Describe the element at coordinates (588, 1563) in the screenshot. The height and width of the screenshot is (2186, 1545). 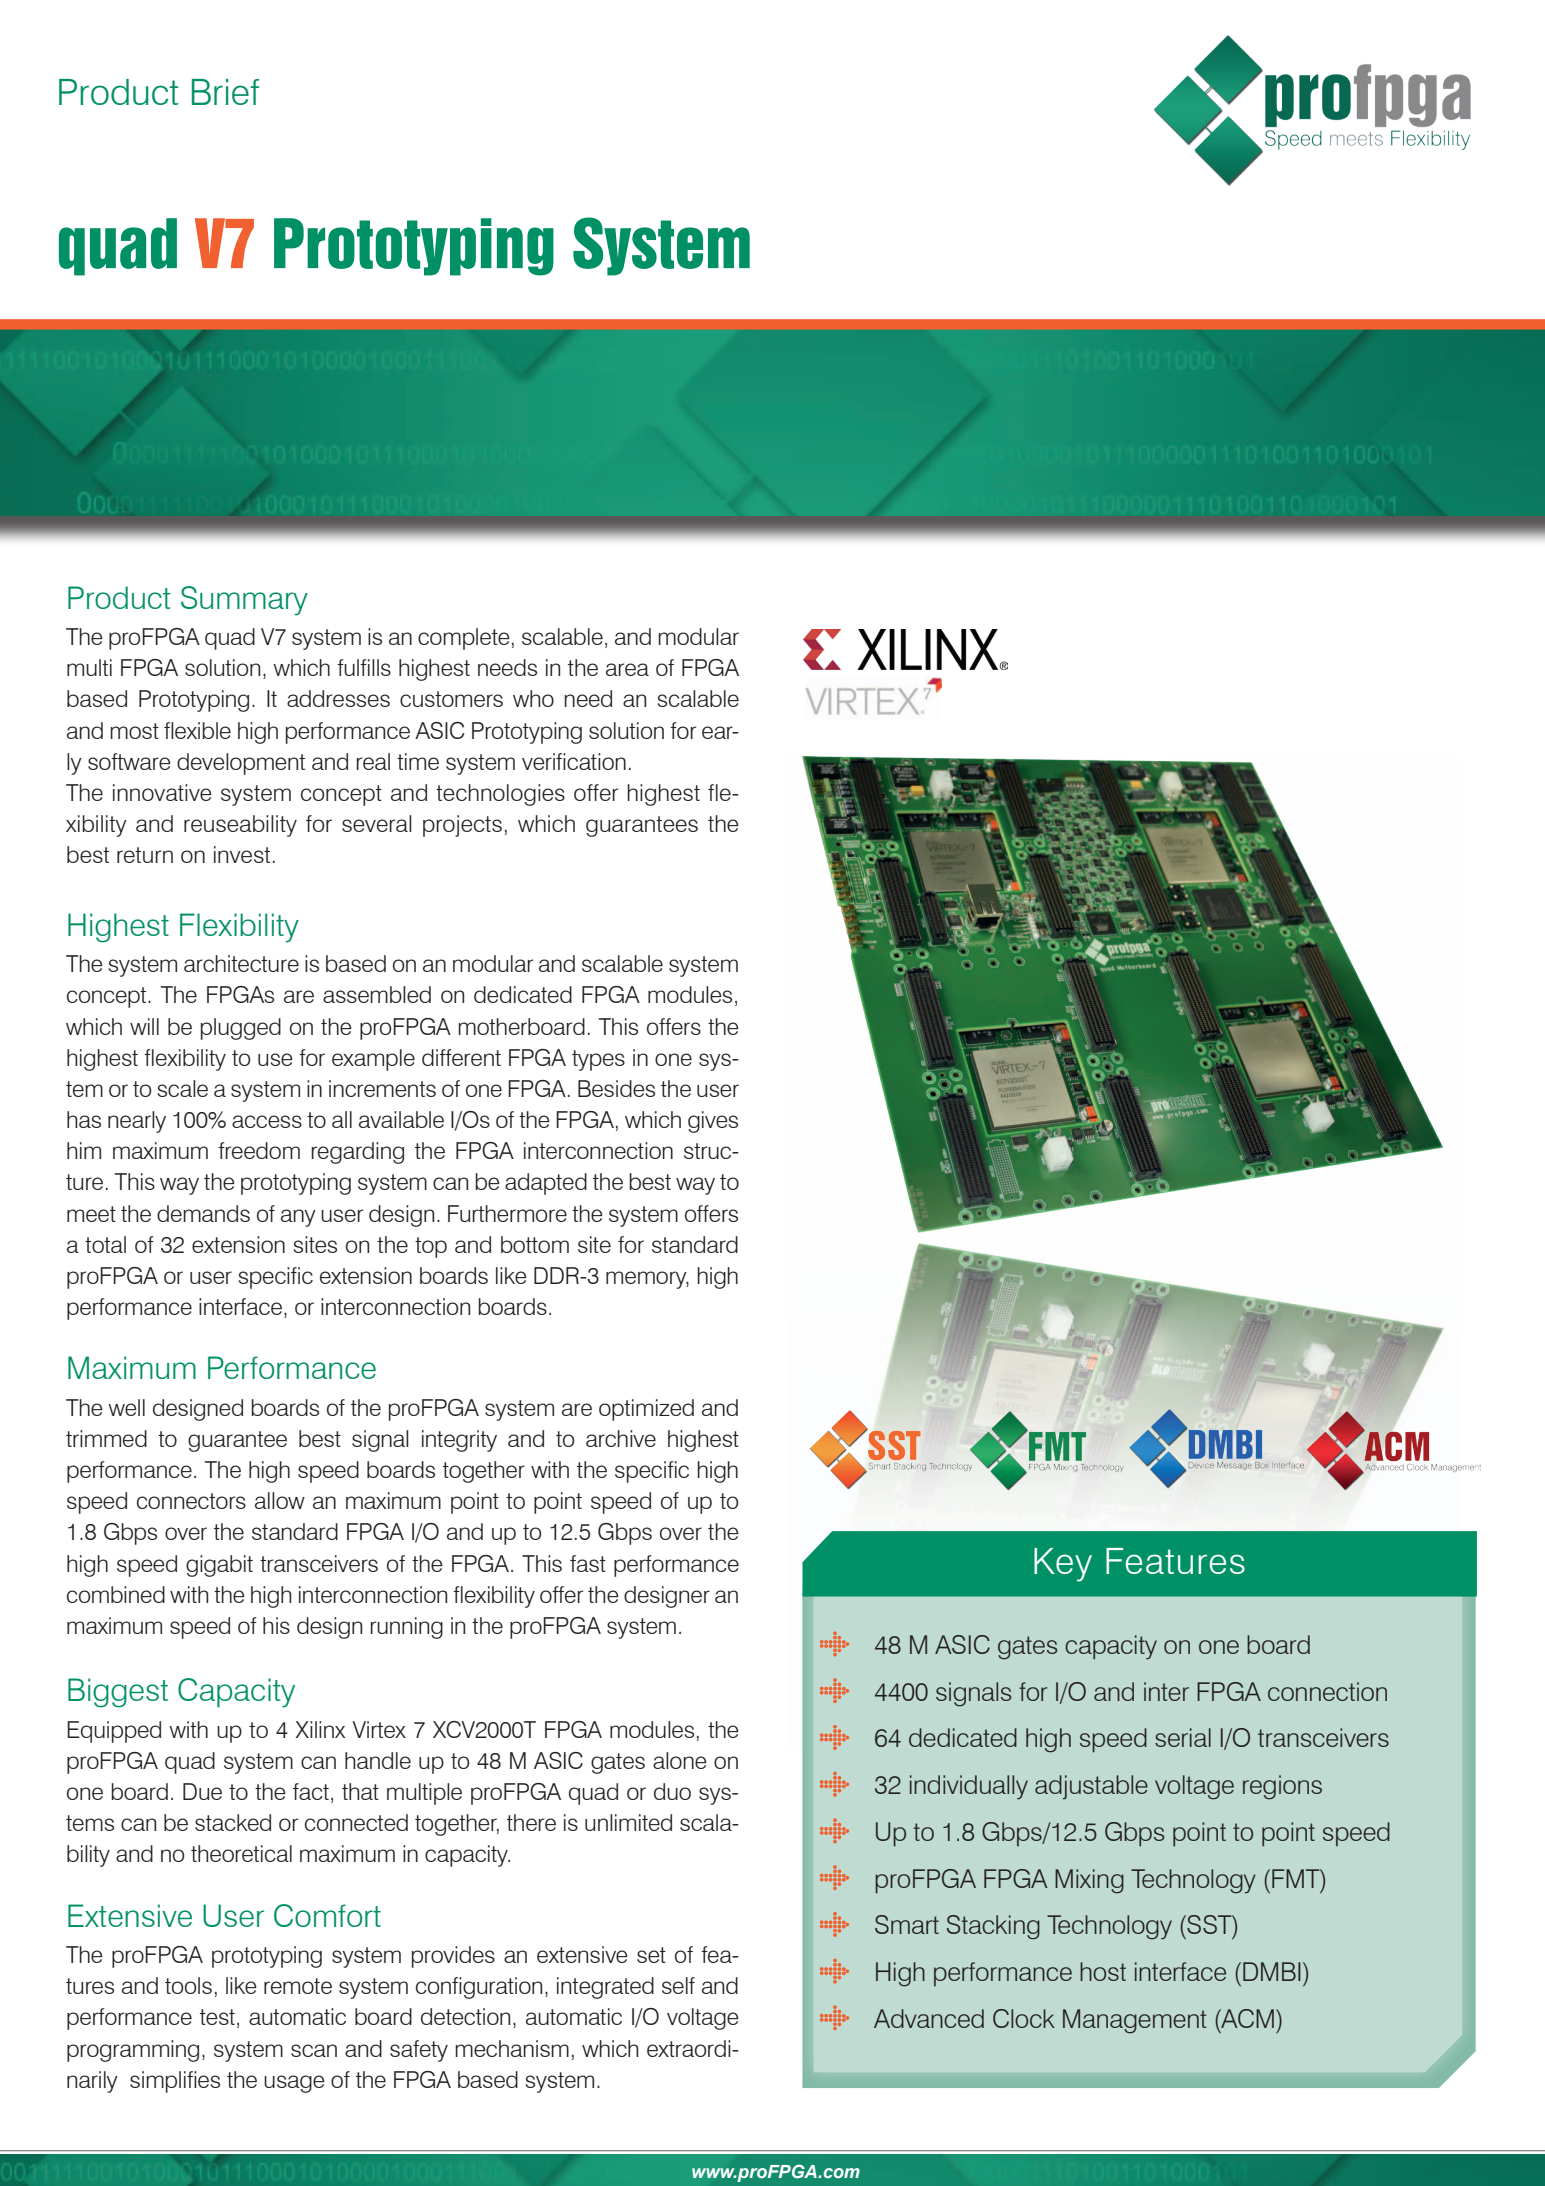
I see `fast` at that location.
